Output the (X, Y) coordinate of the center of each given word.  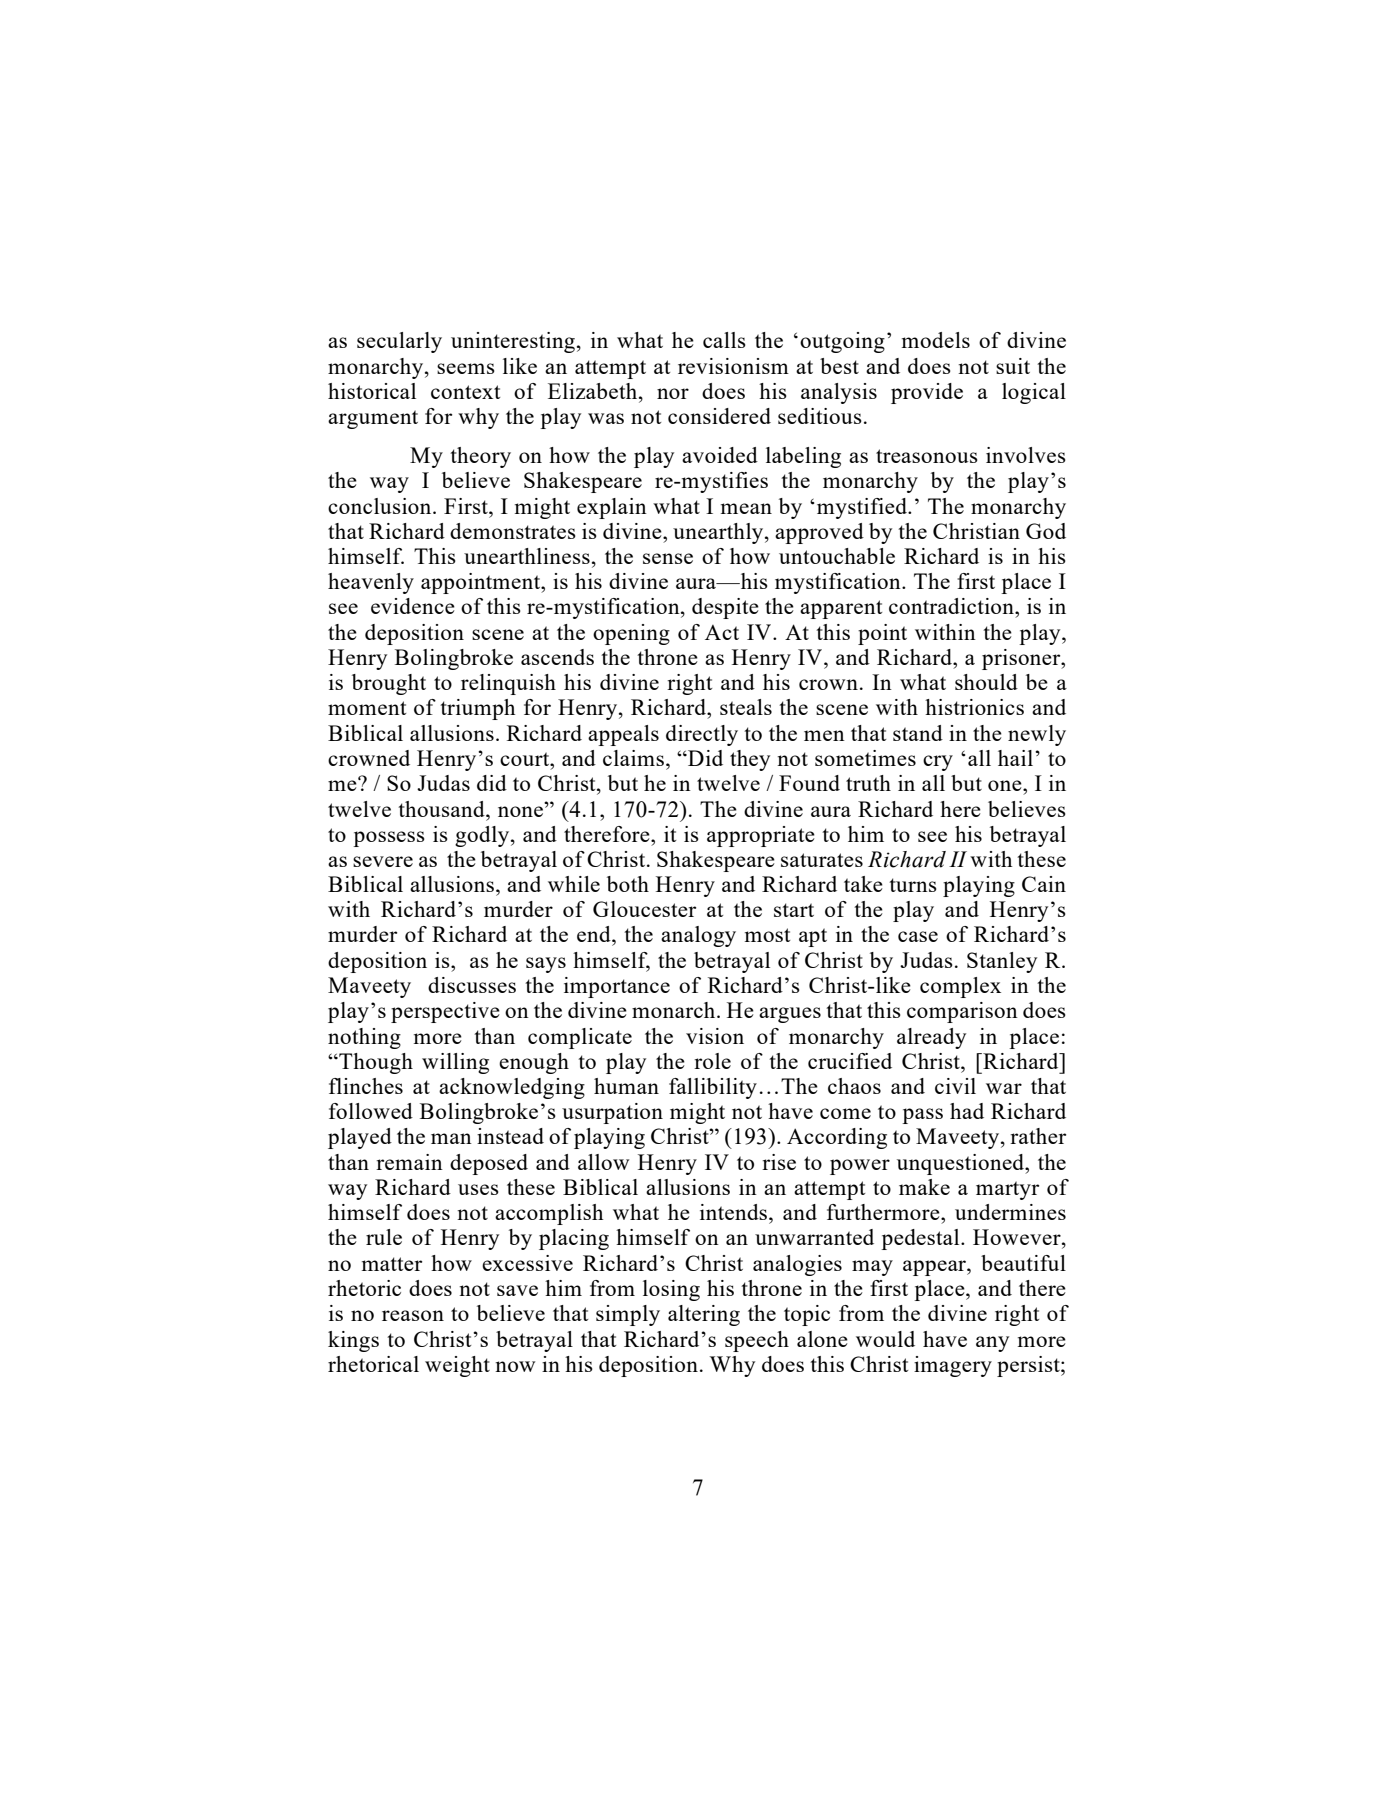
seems (466, 368)
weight (457, 1366)
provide (927, 393)
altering (704, 1315)
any (992, 1344)
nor (673, 393)
